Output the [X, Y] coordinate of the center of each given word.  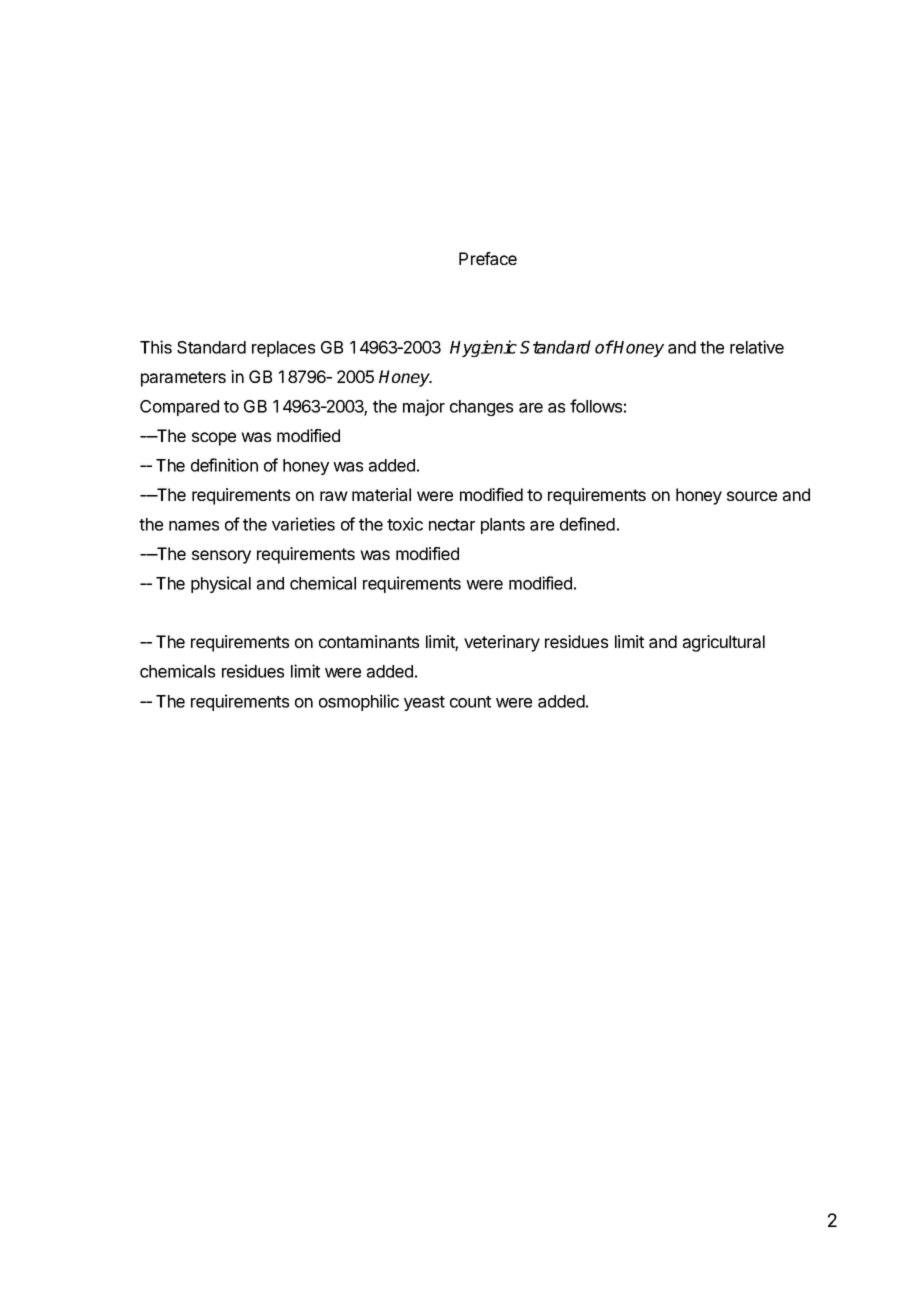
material [381, 494]
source [752, 496]
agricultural [724, 643]
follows [596, 406]
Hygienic [483, 348]
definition [224, 465]
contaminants [369, 641]
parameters [183, 379]
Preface [488, 258]
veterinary [502, 643]
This [156, 347]
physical [221, 584]
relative [757, 347]
